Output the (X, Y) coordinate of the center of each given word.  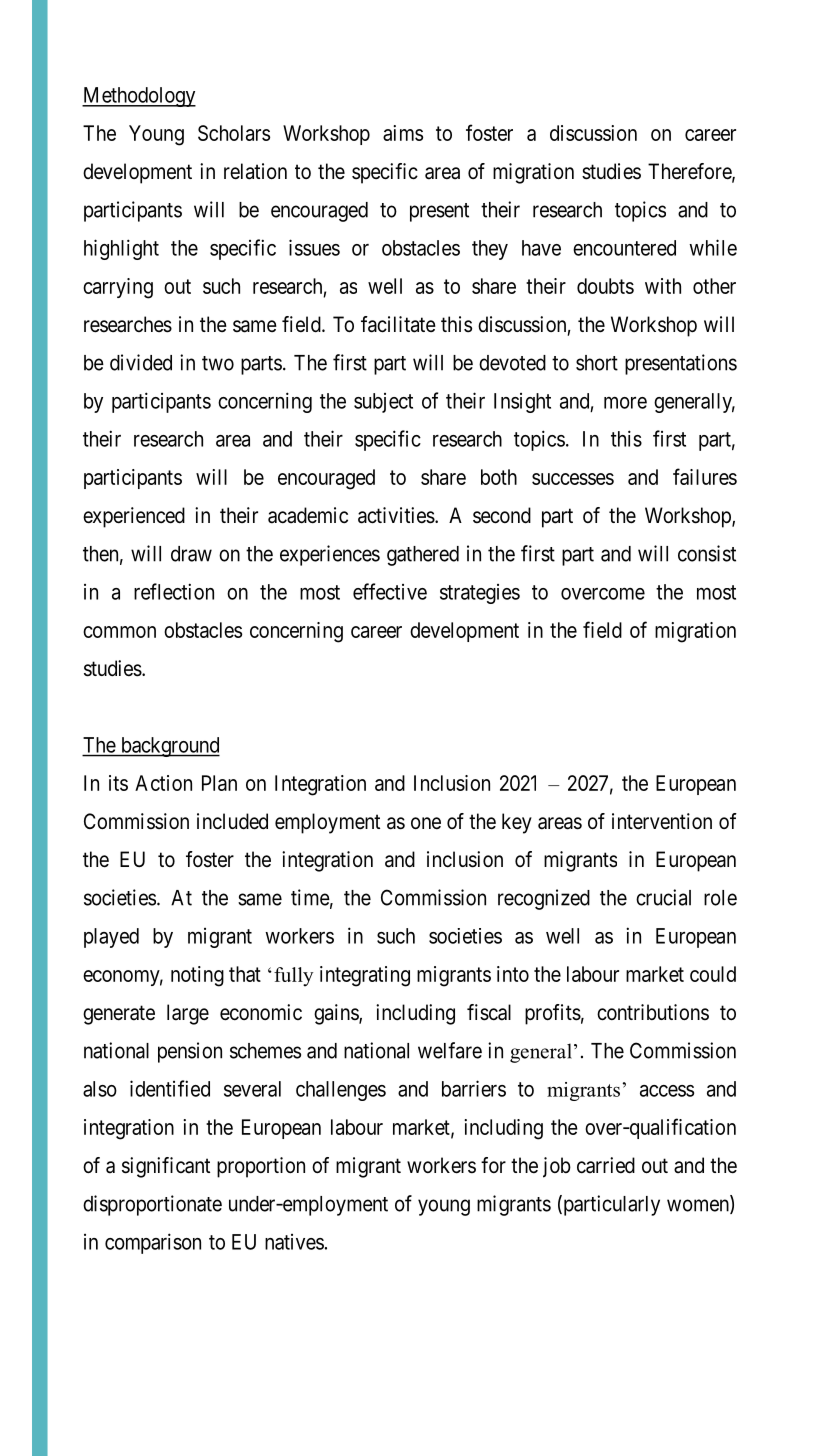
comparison (153, 1243)
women (699, 1206)
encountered (624, 248)
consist (707, 553)
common (119, 632)
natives (294, 1242)
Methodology (139, 97)
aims (403, 133)
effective (390, 591)
